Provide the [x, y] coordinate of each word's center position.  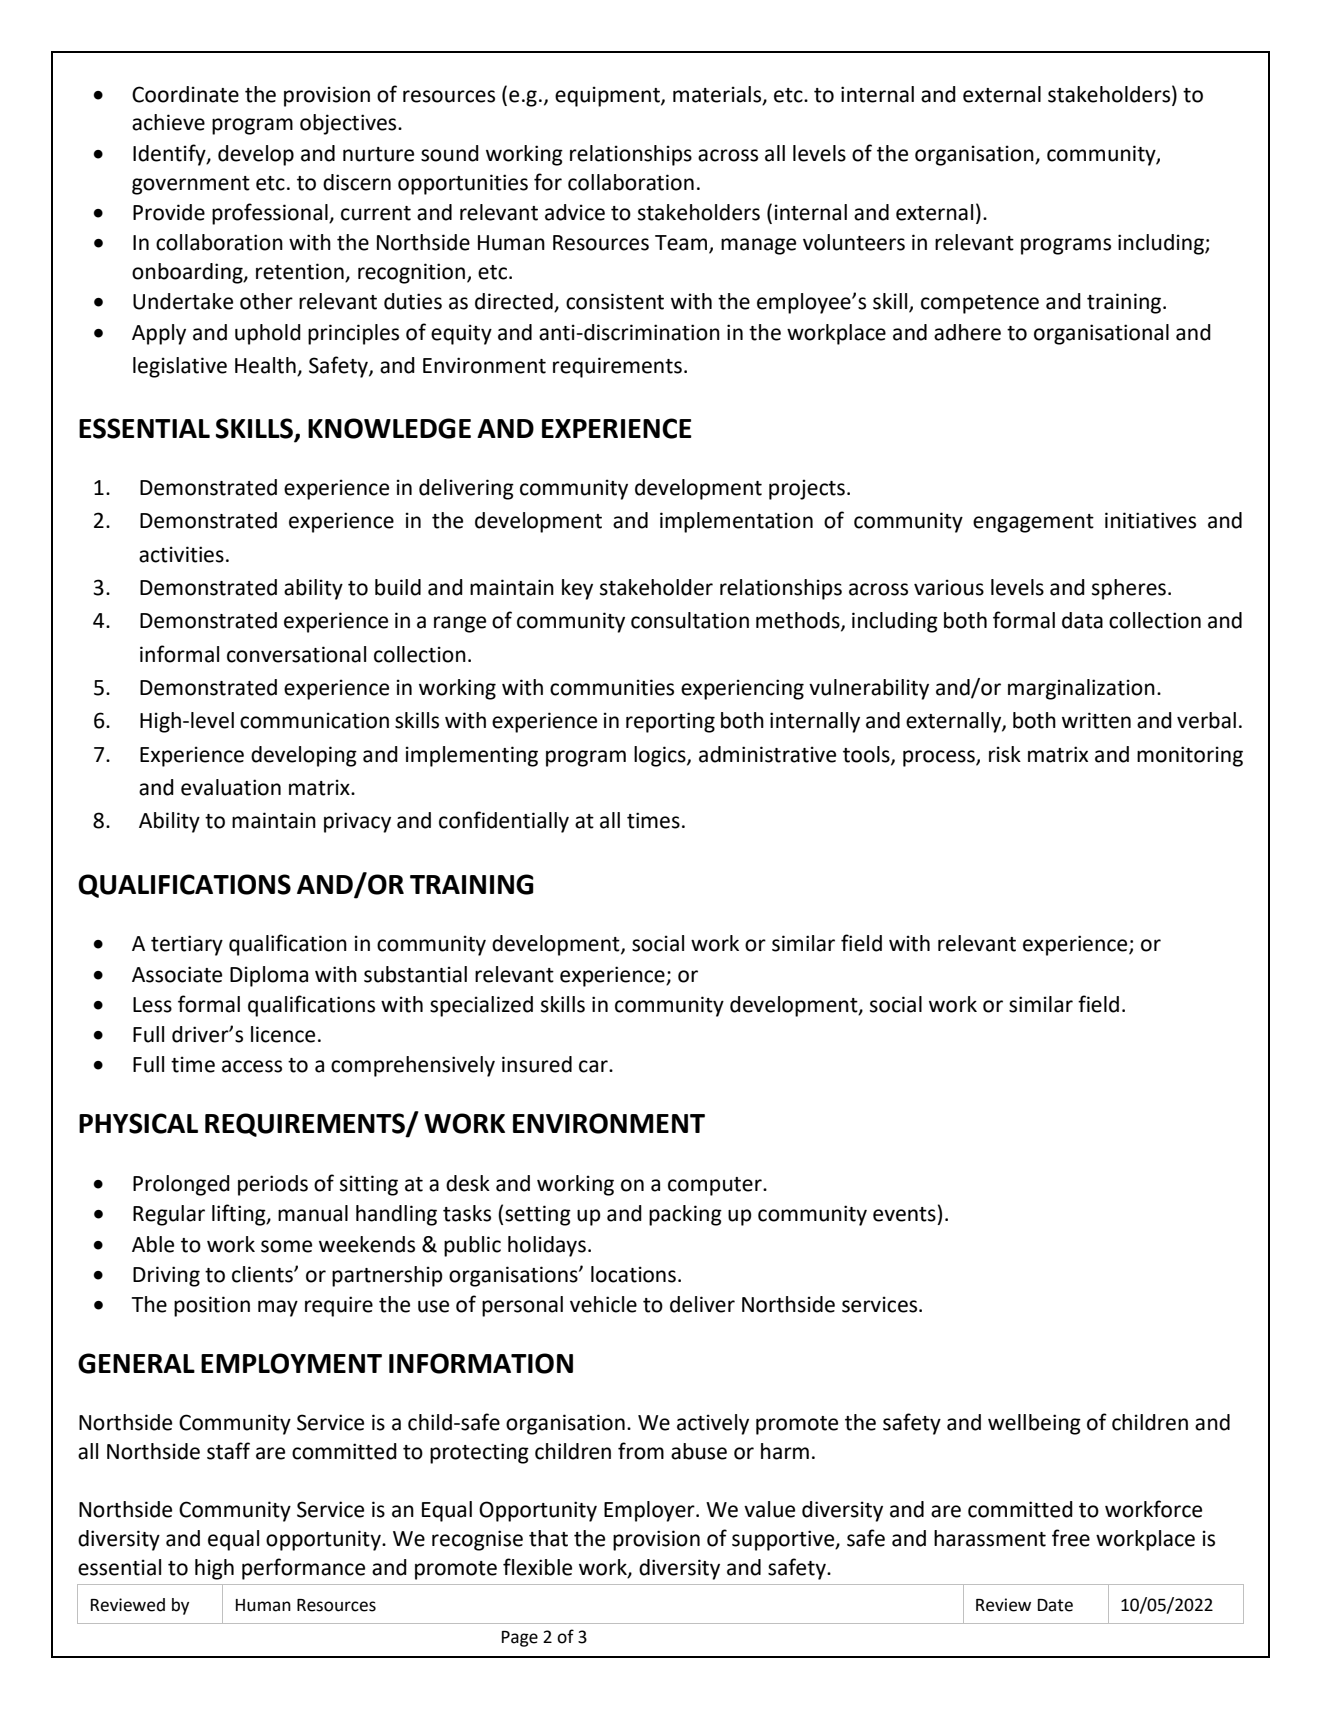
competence [980, 304]
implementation [736, 522]
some [286, 1246]
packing [685, 1215]
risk [1005, 754]
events [904, 1214]
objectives [349, 124]
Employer [650, 1511]
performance [303, 1569]
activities [181, 554]
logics [661, 756]
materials [718, 95]
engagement [1033, 523]
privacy [357, 822]
